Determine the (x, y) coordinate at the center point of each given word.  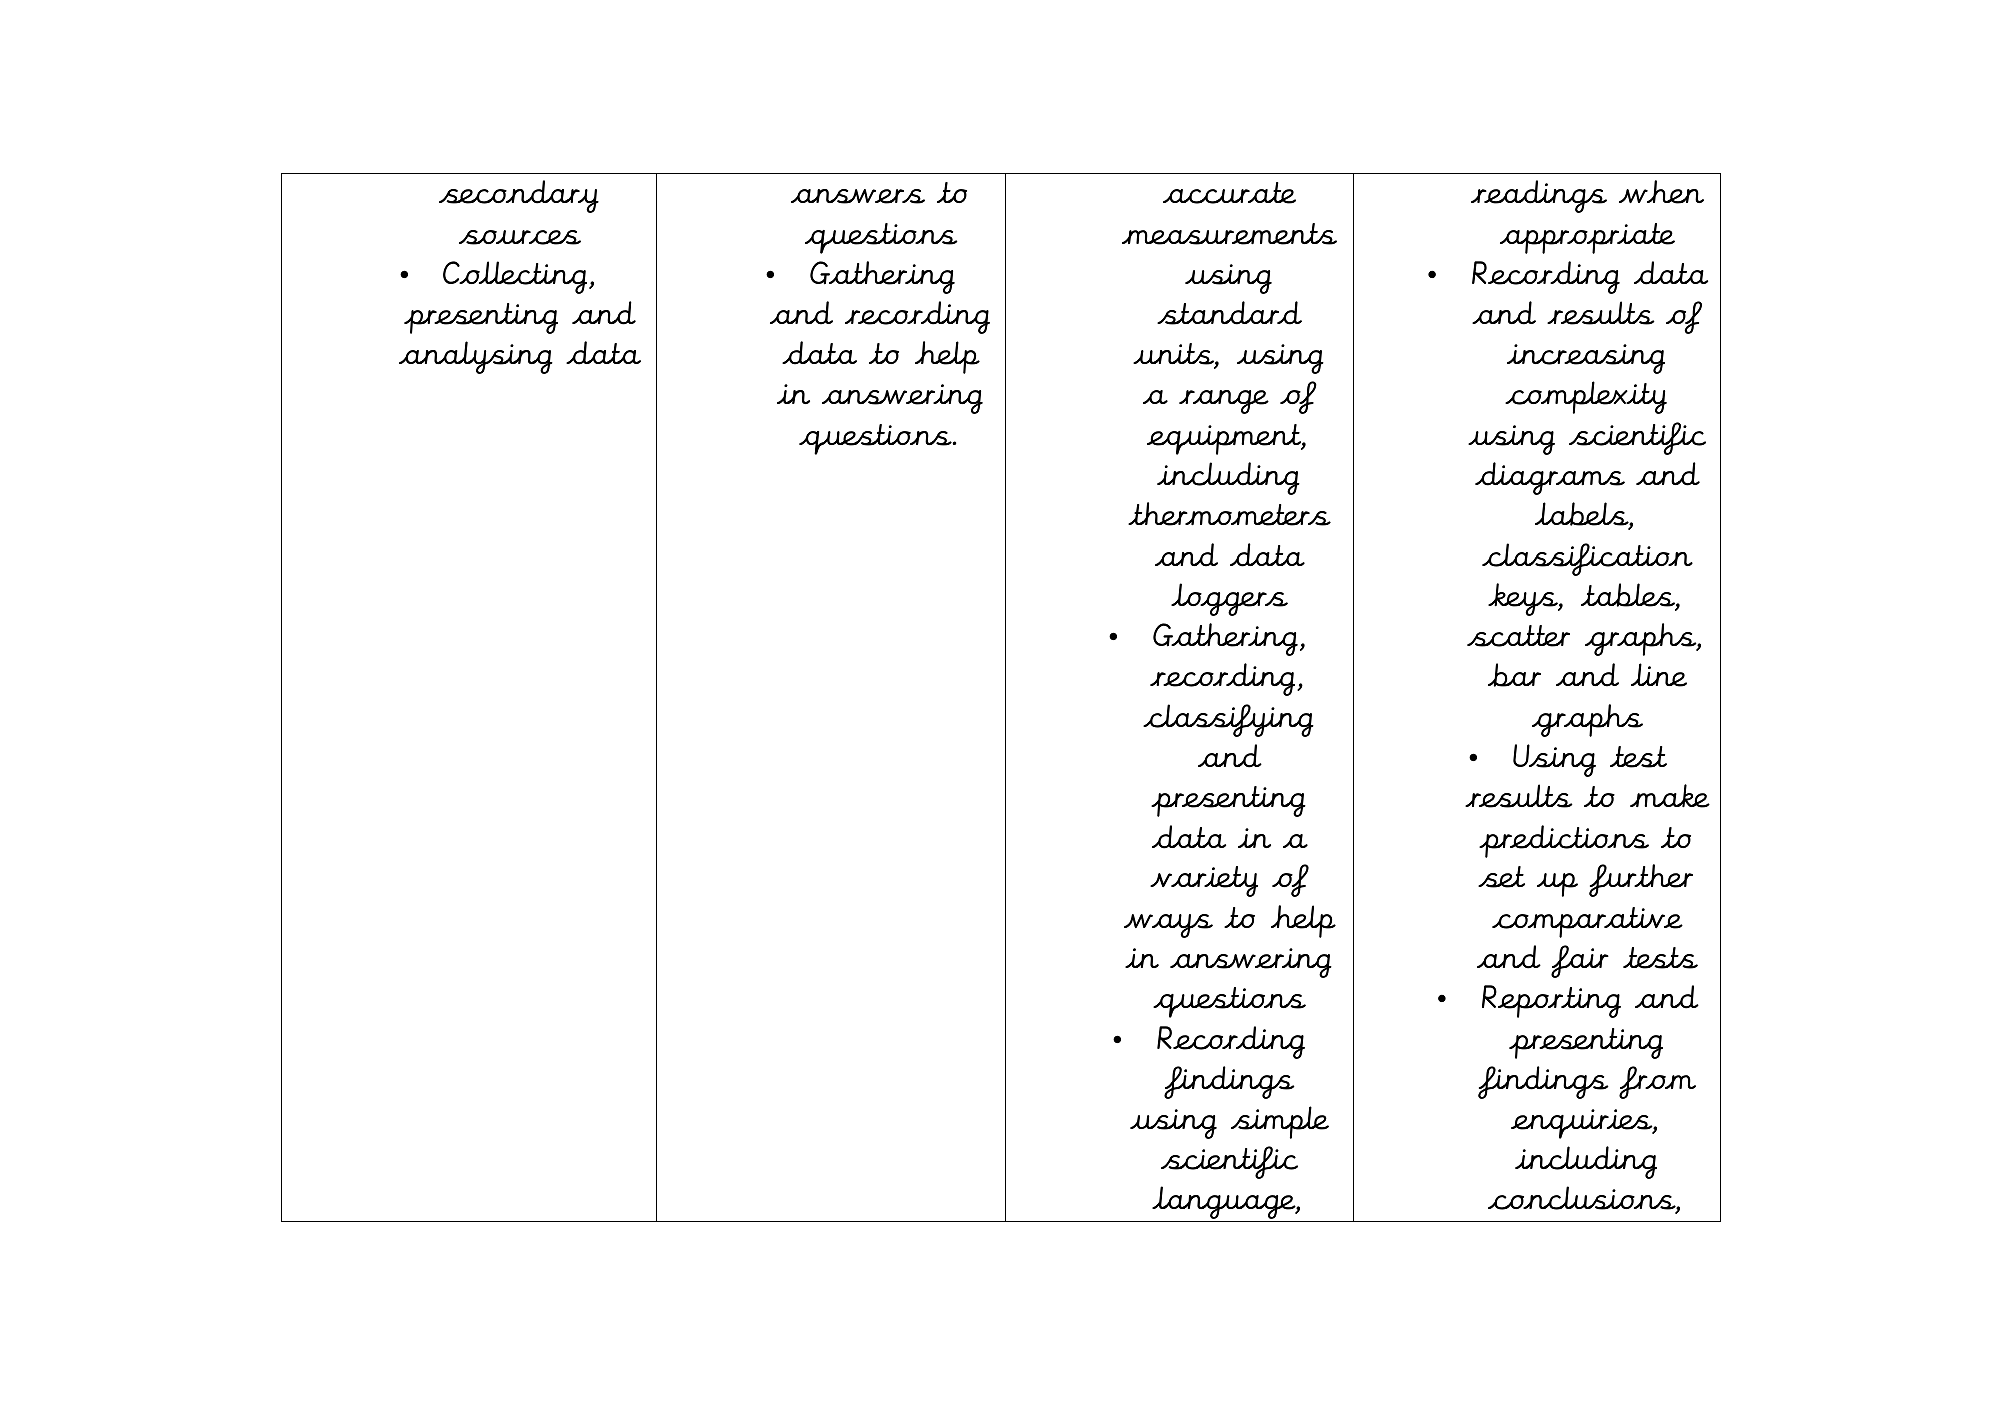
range (1224, 402)
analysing (476, 357)
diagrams (1550, 478)
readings (1539, 196)
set (1501, 877)
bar (1514, 675)
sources (520, 237)
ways (1168, 926)
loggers (1229, 599)
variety (1204, 881)
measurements (1229, 234)
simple (1280, 1122)
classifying (1228, 720)
